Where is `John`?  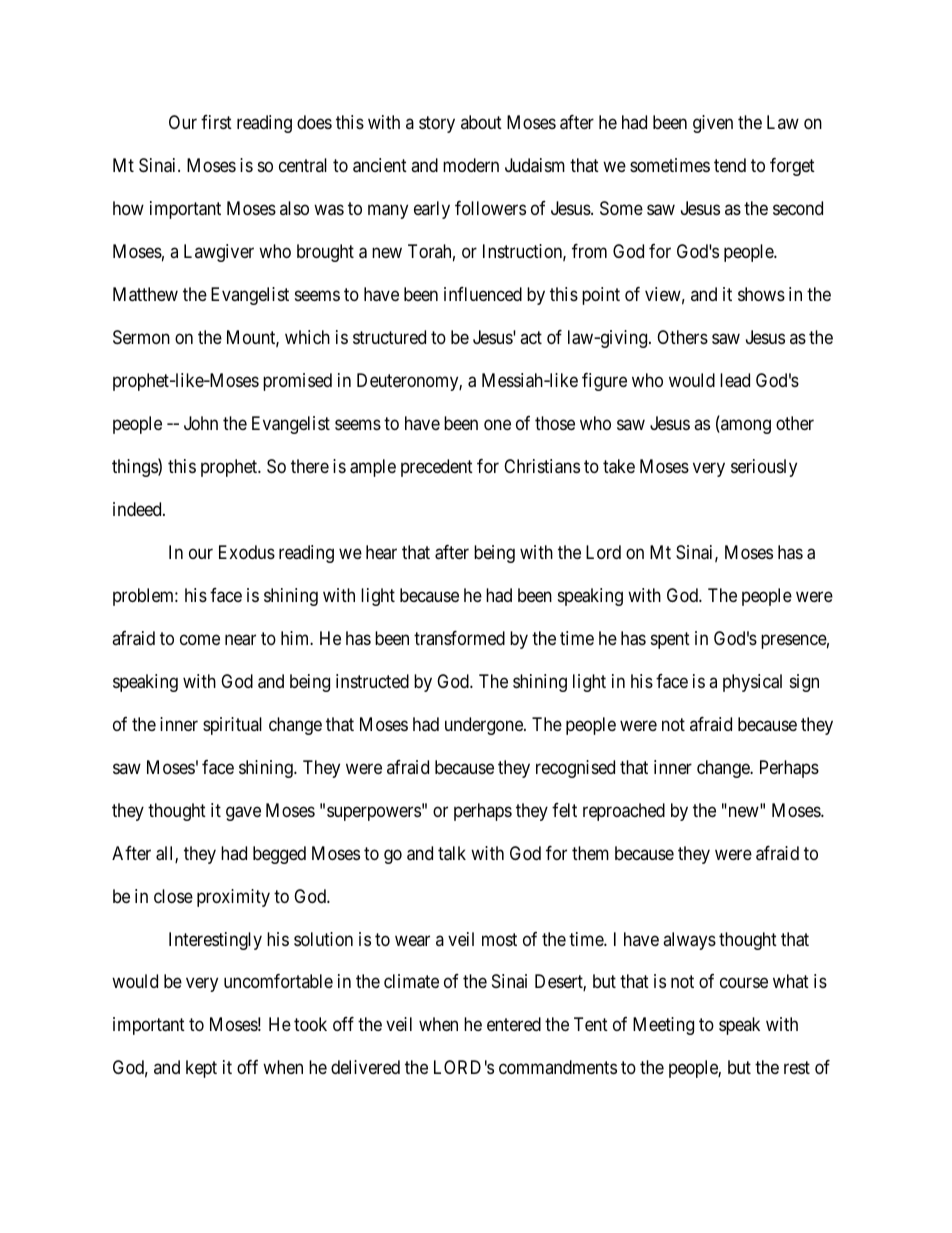 John is located at coordinates (201, 423).
